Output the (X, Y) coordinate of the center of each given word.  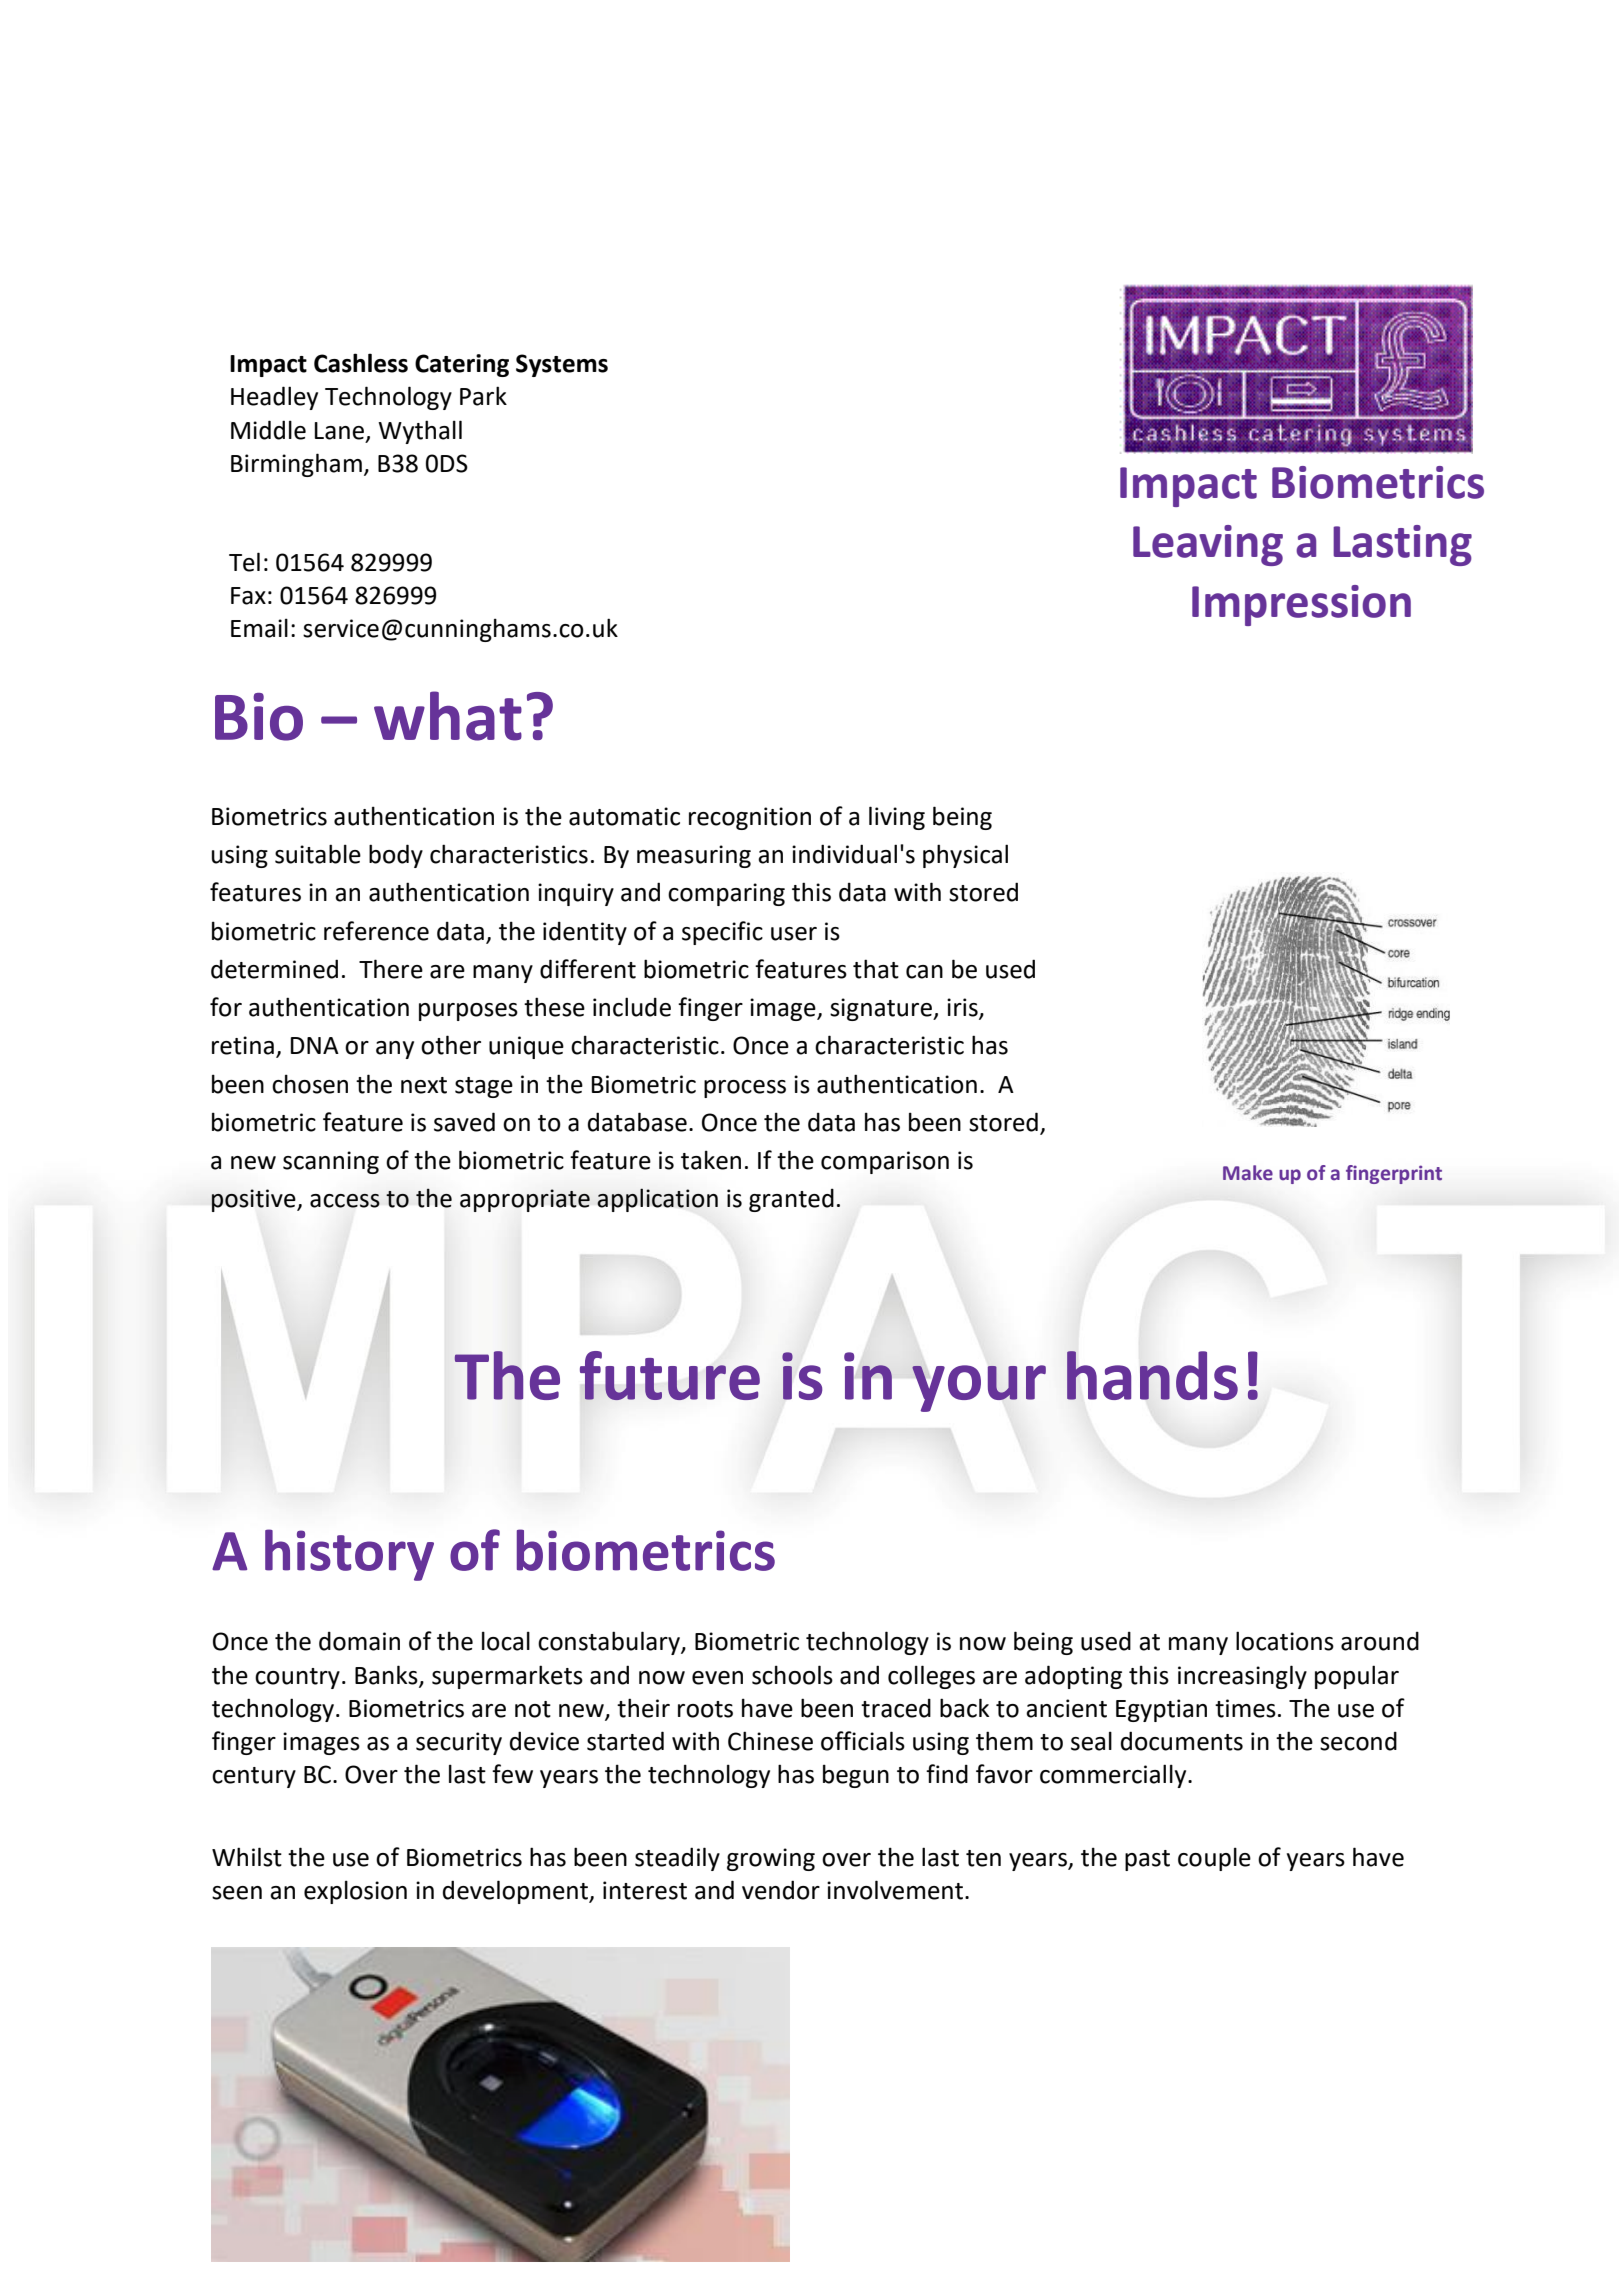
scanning (331, 1162)
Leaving (1208, 545)
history (349, 1555)
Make (1248, 1173)
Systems (562, 365)
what (448, 716)
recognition (750, 818)
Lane (341, 431)
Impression (1301, 605)
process (745, 1089)
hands (1152, 1375)
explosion (355, 1892)
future (670, 1375)
